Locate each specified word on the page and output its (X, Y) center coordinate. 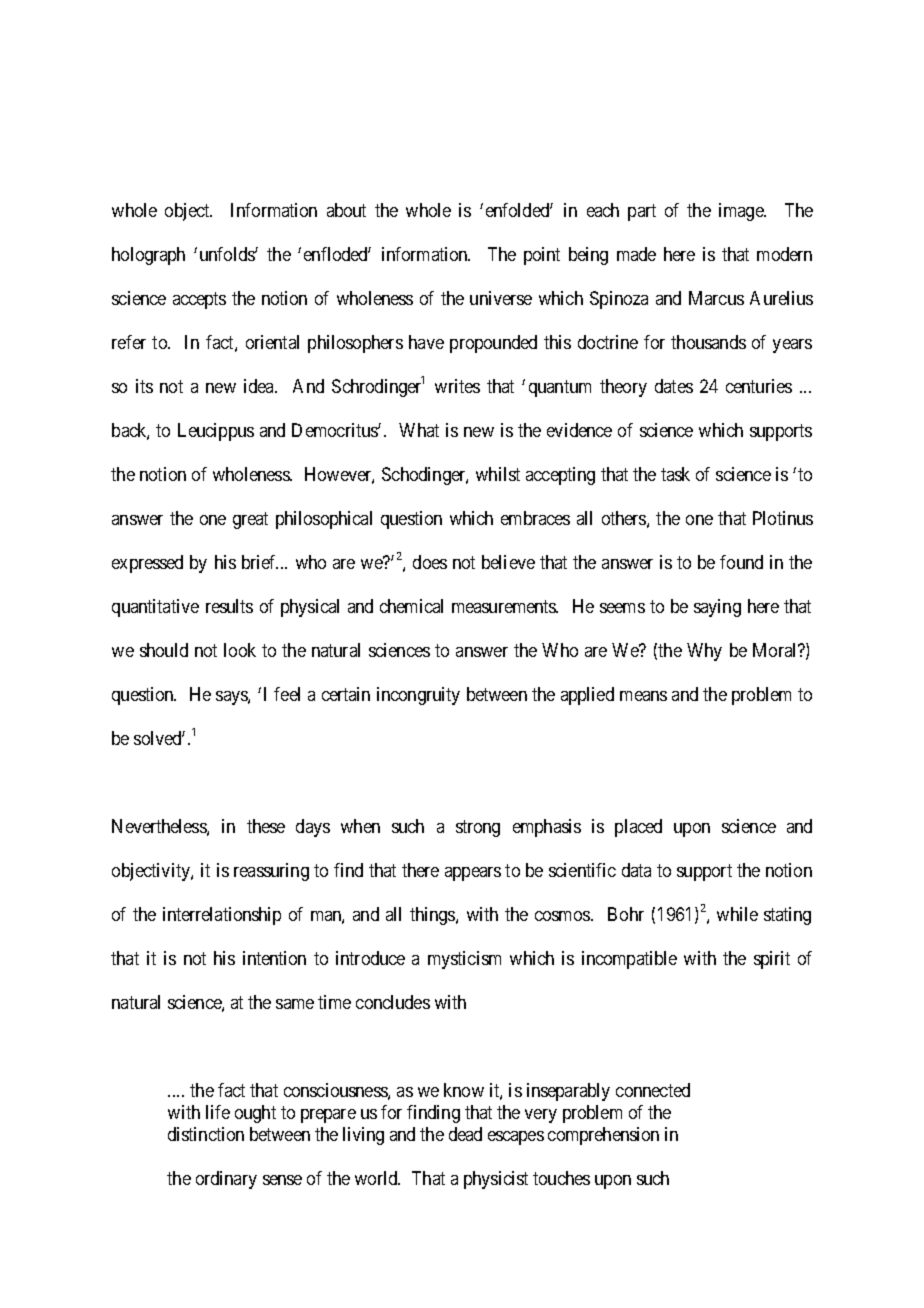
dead (465, 1134)
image (742, 212)
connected (653, 1090)
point (542, 256)
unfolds (228, 254)
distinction (206, 1134)
